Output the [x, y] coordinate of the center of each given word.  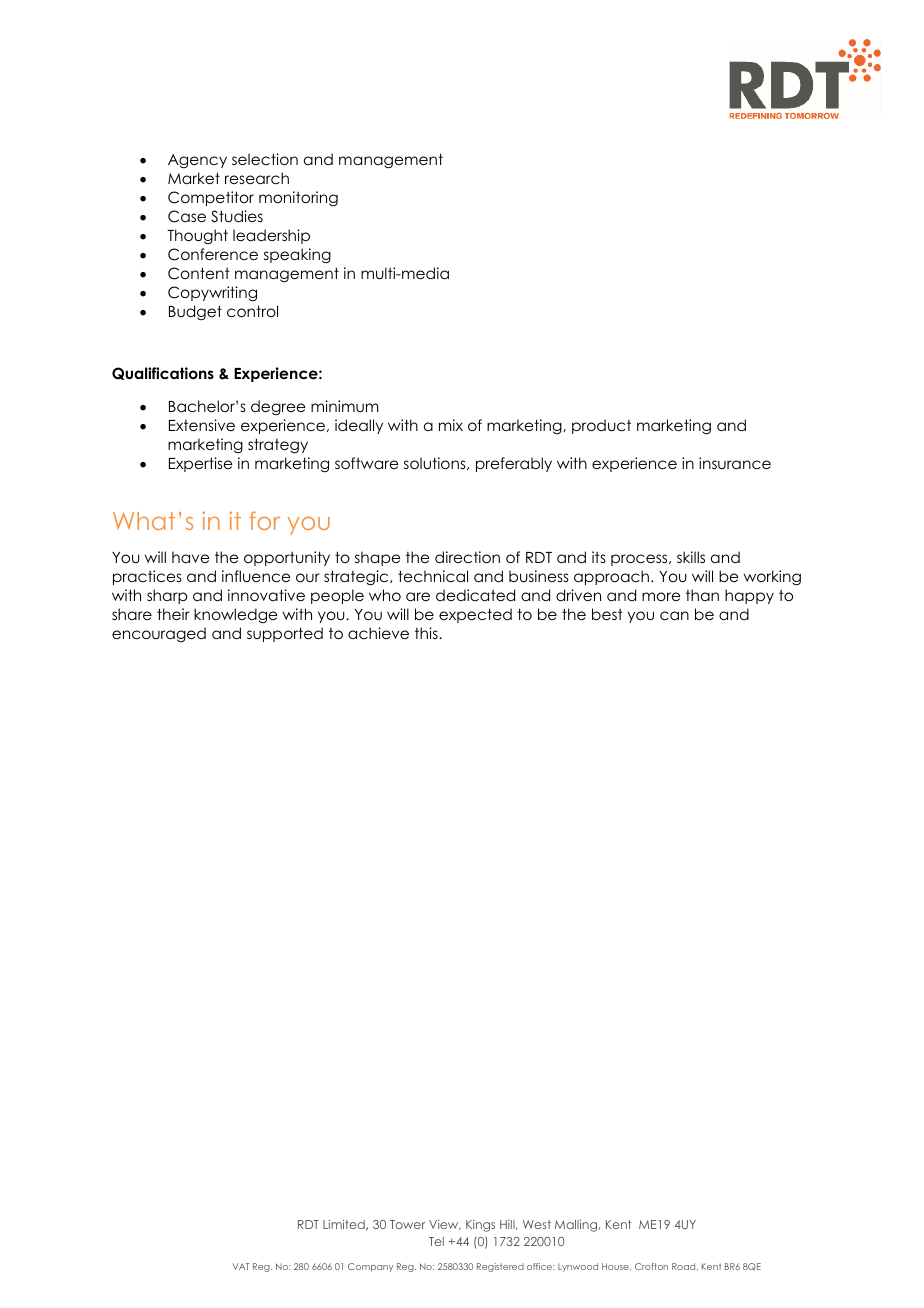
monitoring [298, 199]
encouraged [159, 634]
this [427, 633]
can [674, 615]
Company [370, 1267]
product [601, 426]
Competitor [211, 198]
